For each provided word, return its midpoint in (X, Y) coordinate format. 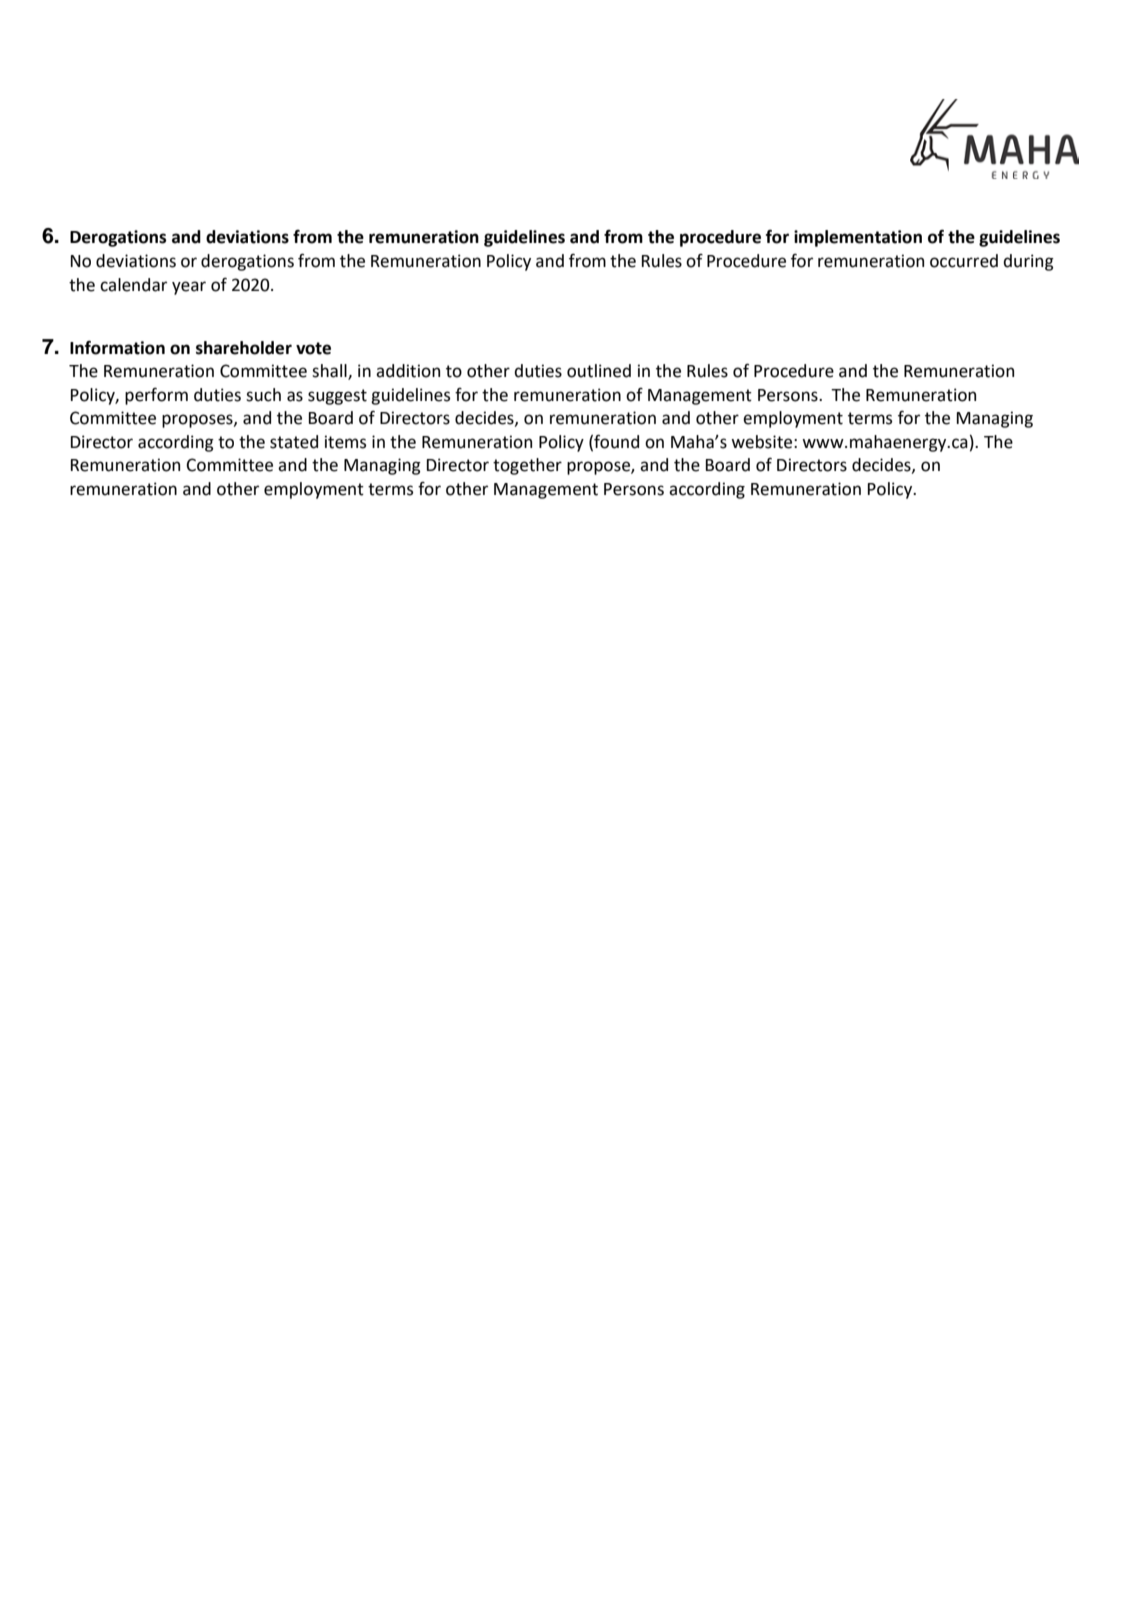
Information (117, 348)
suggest (337, 397)
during (1028, 262)
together (527, 466)
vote (313, 348)
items (345, 442)
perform (156, 396)
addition (408, 371)
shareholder (244, 348)
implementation (858, 238)
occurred (964, 261)
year (189, 288)
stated (294, 442)
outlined (599, 371)
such (263, 395)
